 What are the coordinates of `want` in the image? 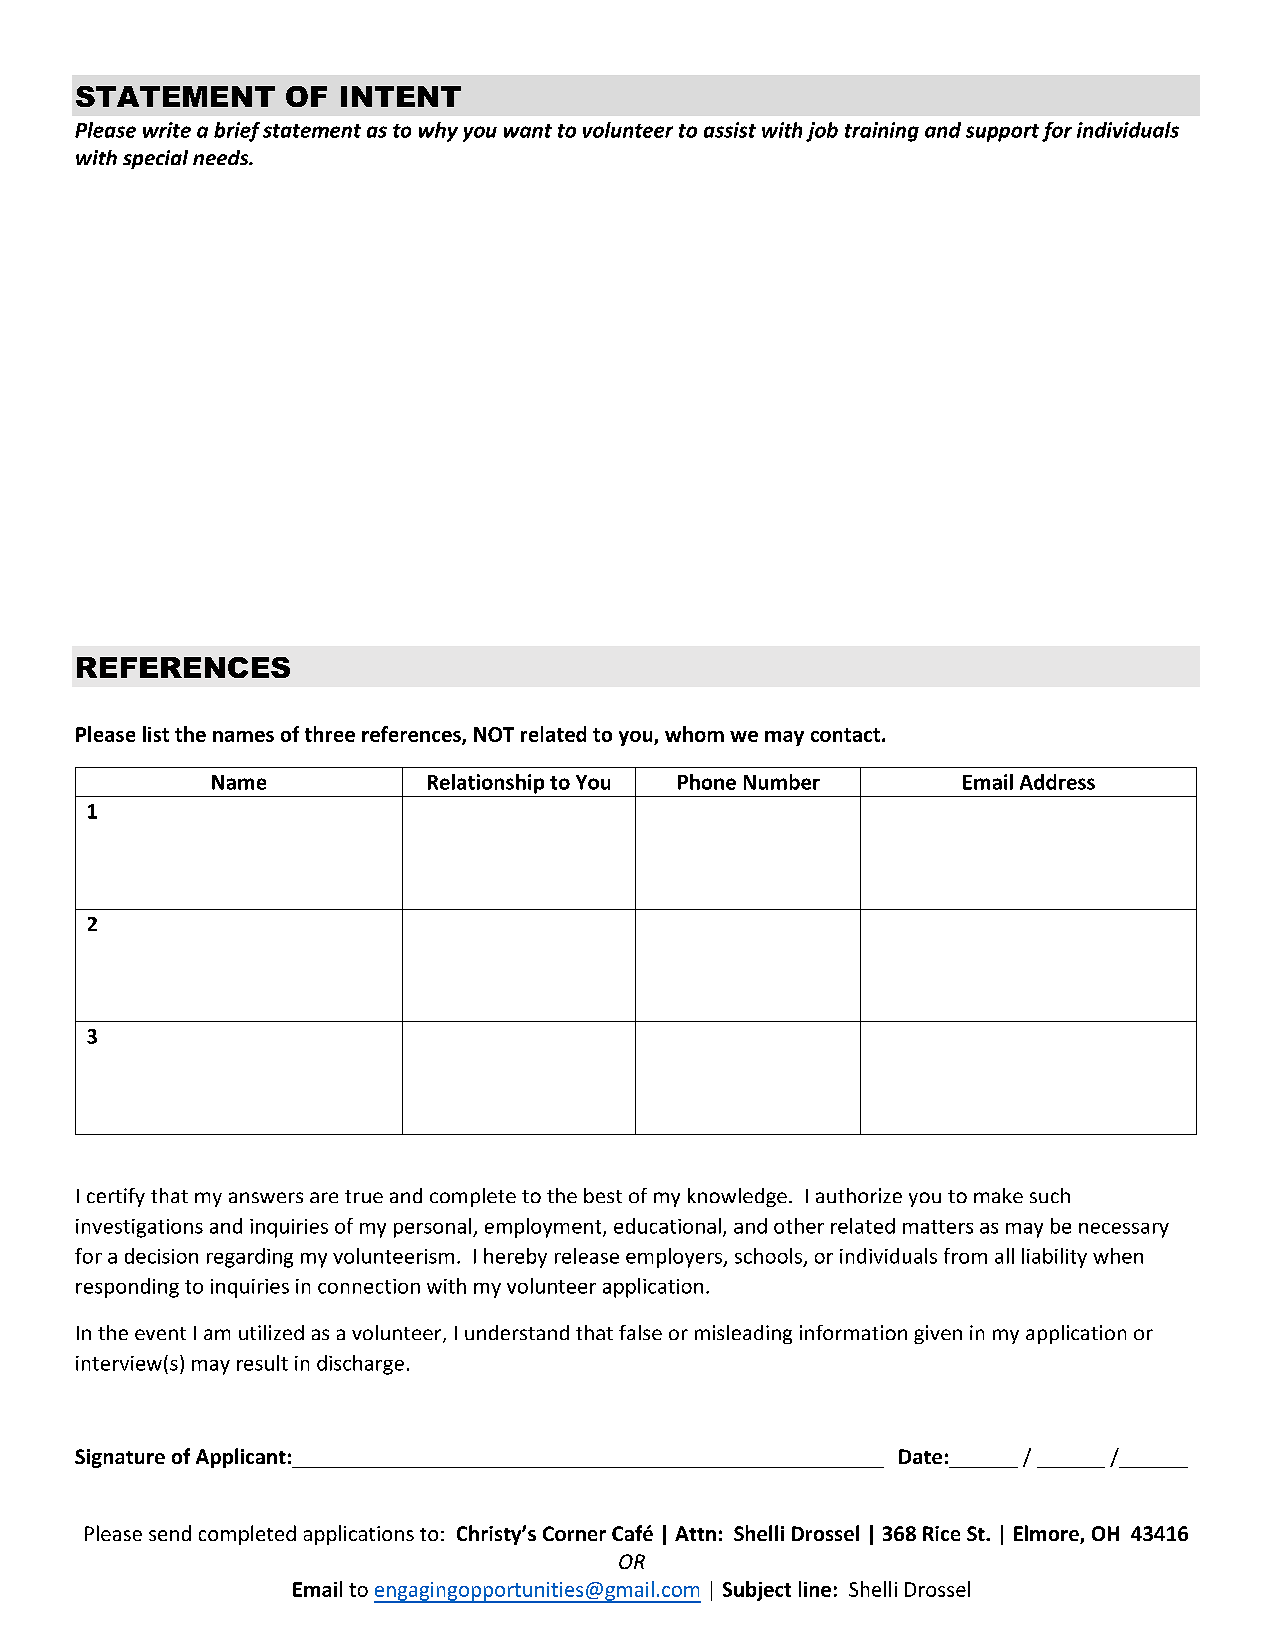 It's located at (528, 131).
